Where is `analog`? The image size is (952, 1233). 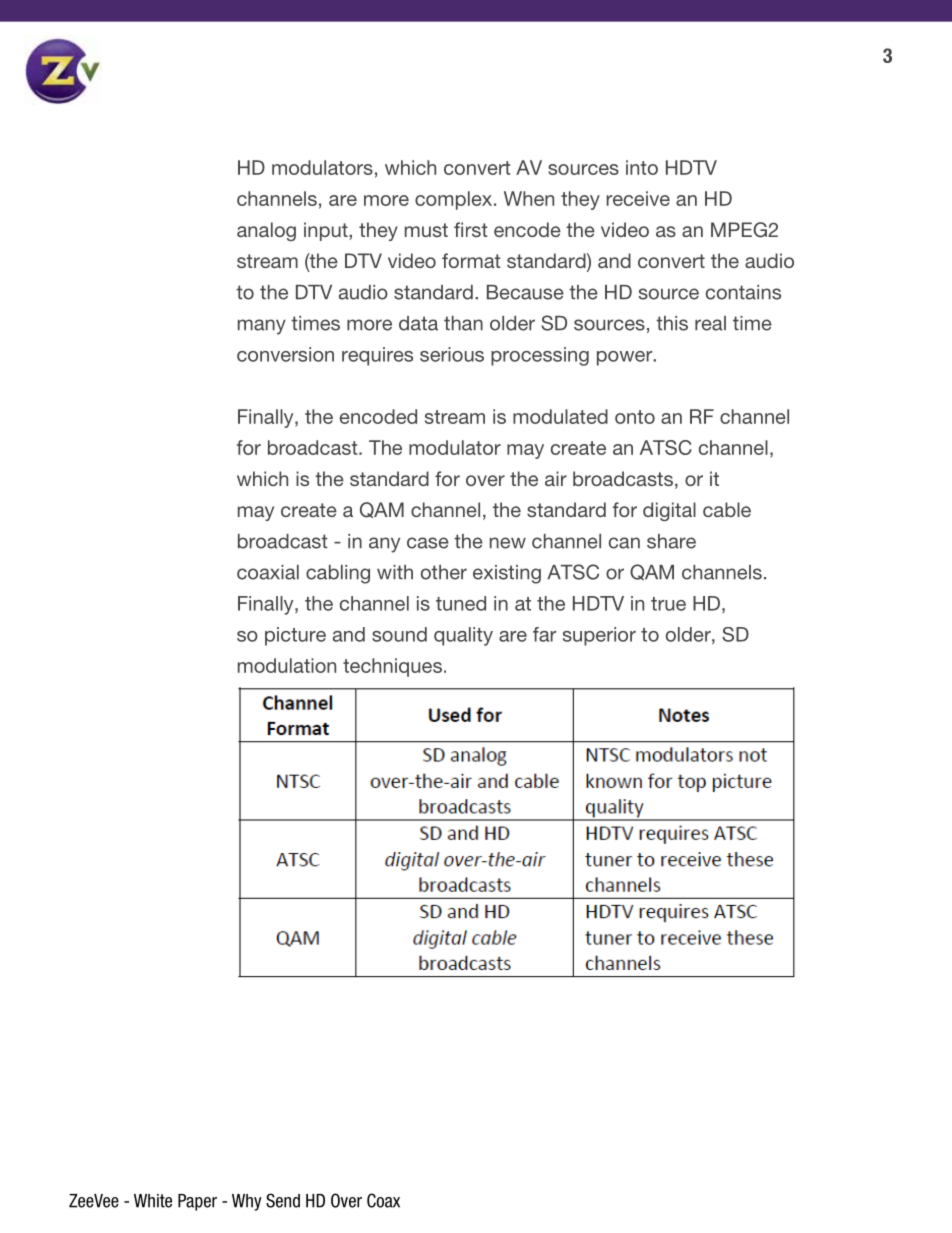
analog is located at coordinates (266, 231).
